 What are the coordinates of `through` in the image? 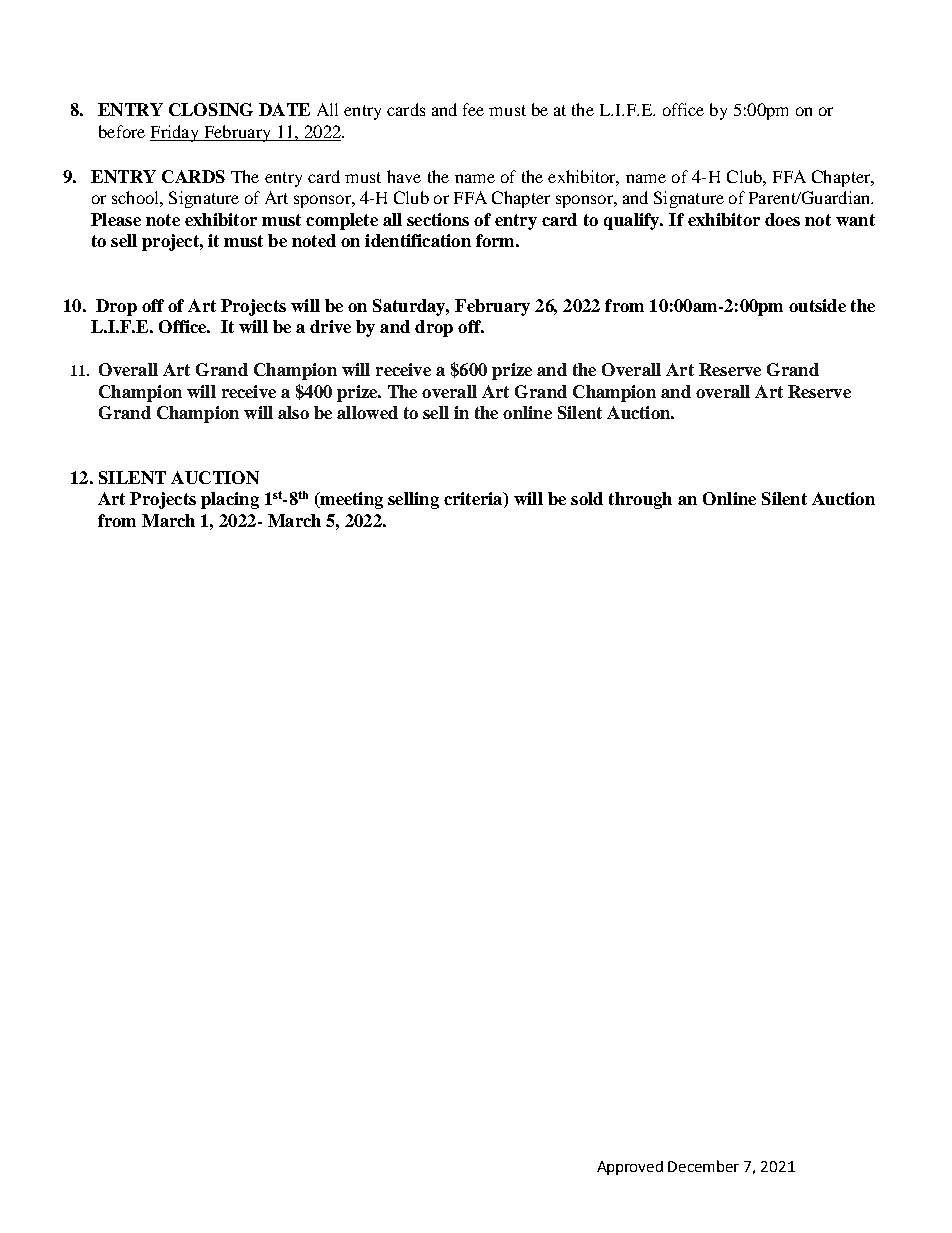 It's located at (640, 500).
